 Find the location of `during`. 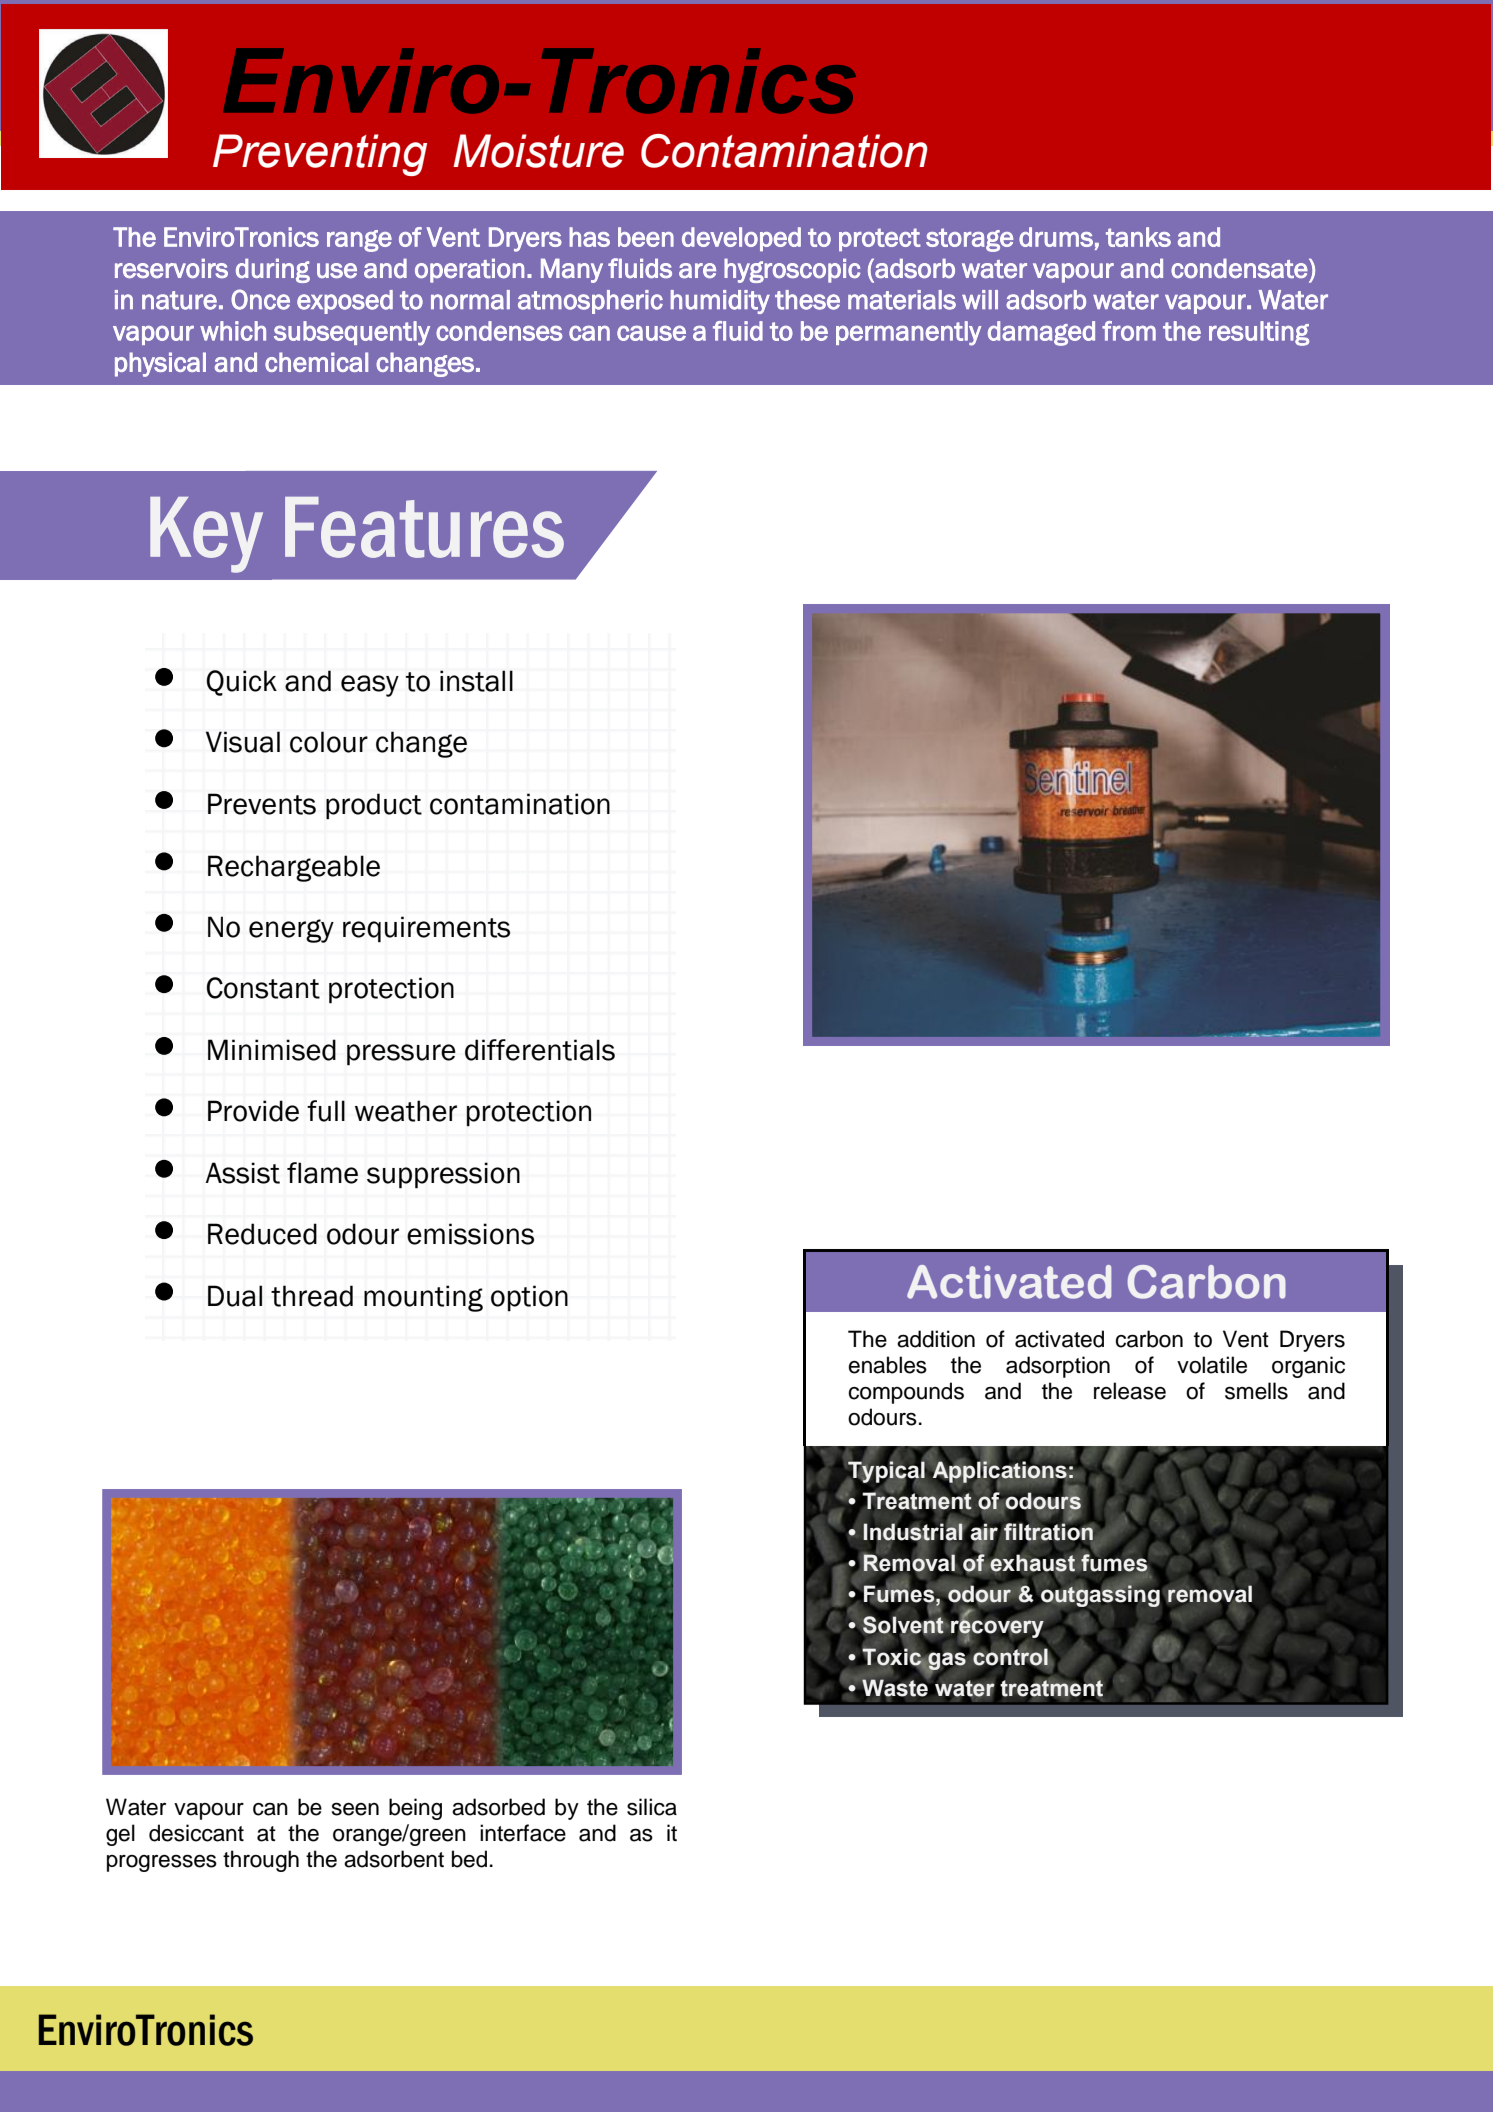

during is located at coordinates (273, 270).
